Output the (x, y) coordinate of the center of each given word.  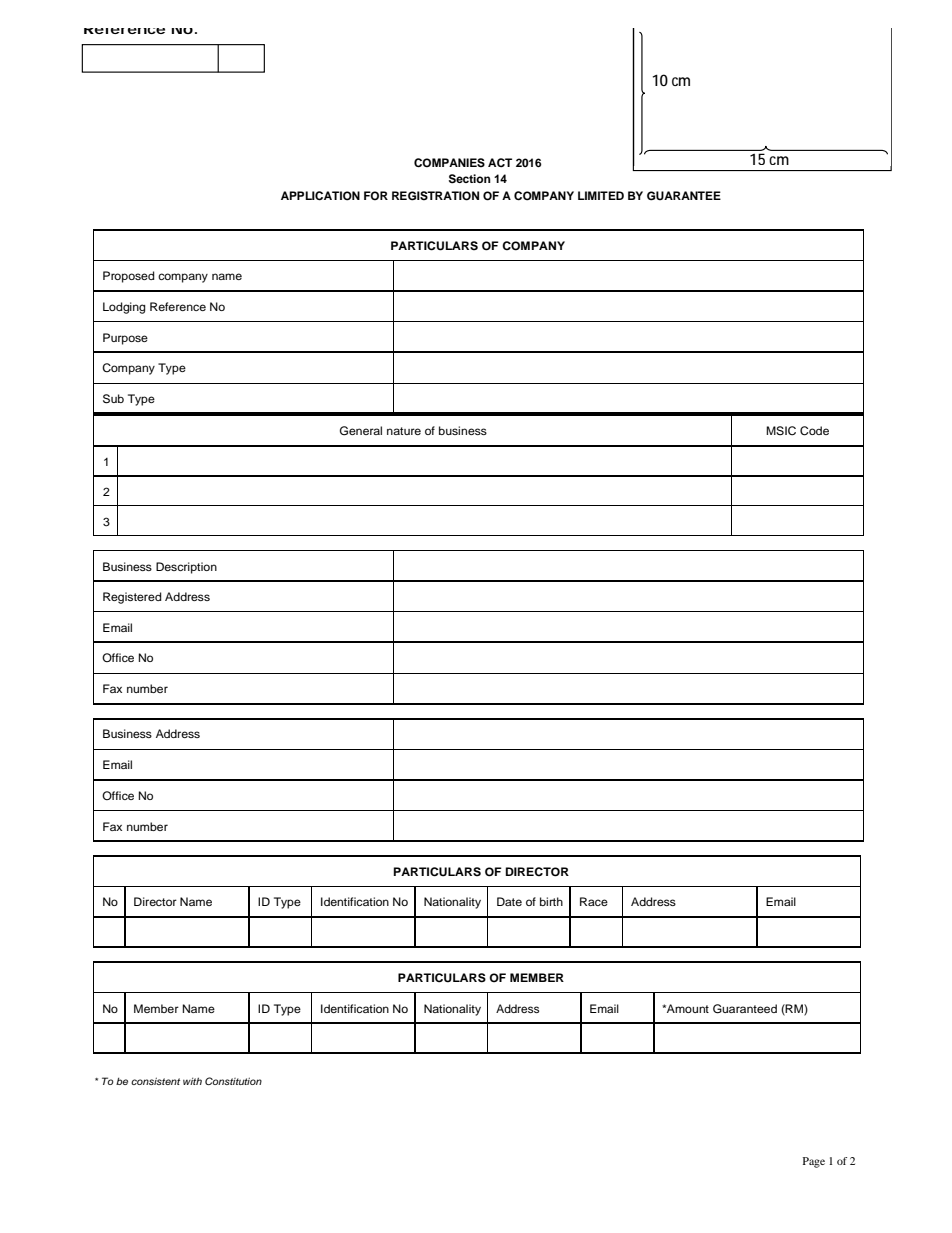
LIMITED (601, 195)
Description (186, 568)
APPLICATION (320, 196)
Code (814, 431)
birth (551, 901)
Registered (132, 598)
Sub (113, 399)
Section (470, 179)
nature (404, 431)
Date (509, 901)
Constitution (233, 1081)
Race (594, 901)
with (192, 1081)
